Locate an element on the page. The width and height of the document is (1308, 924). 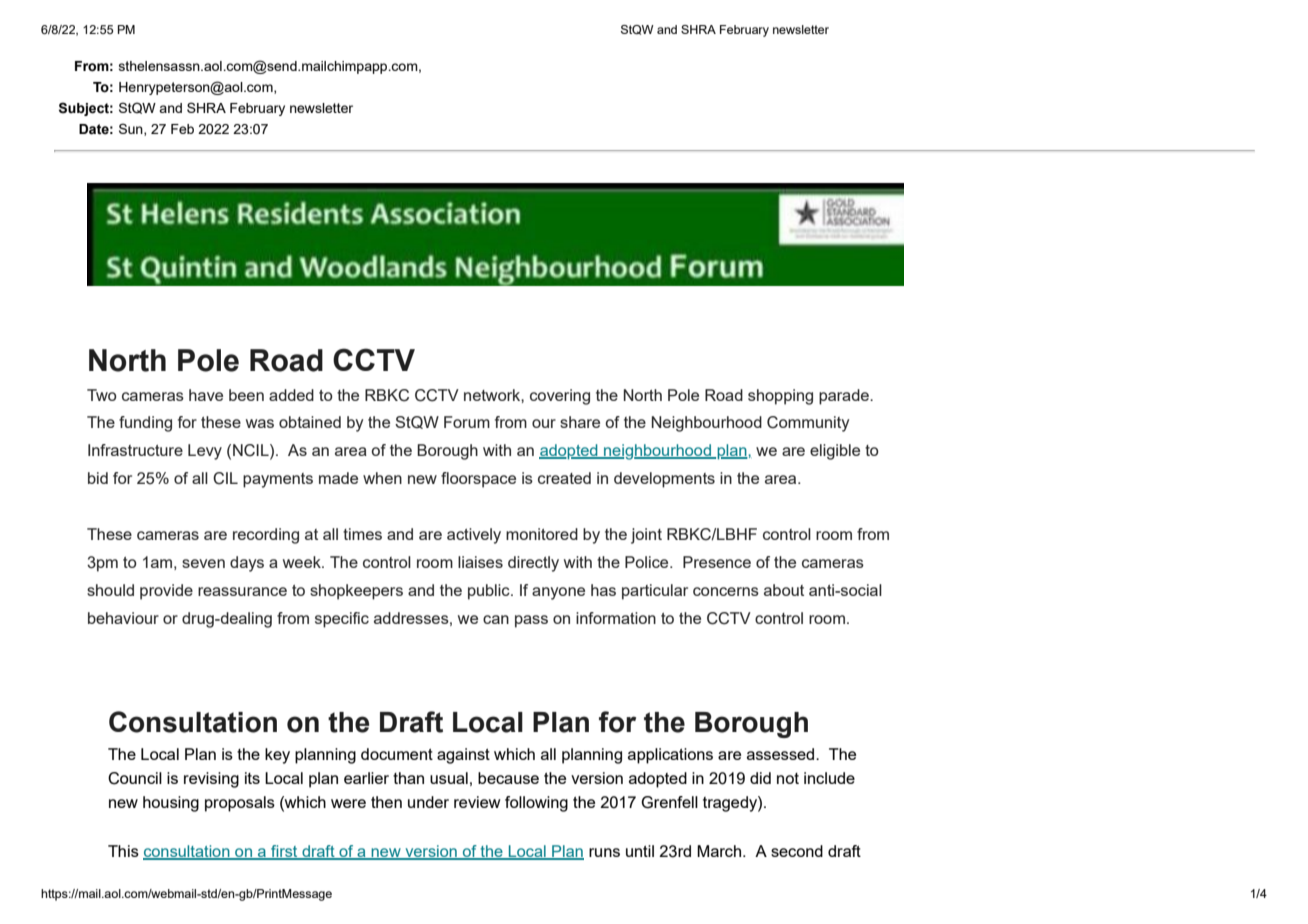
Levy is located at coordinates (205, 452).
